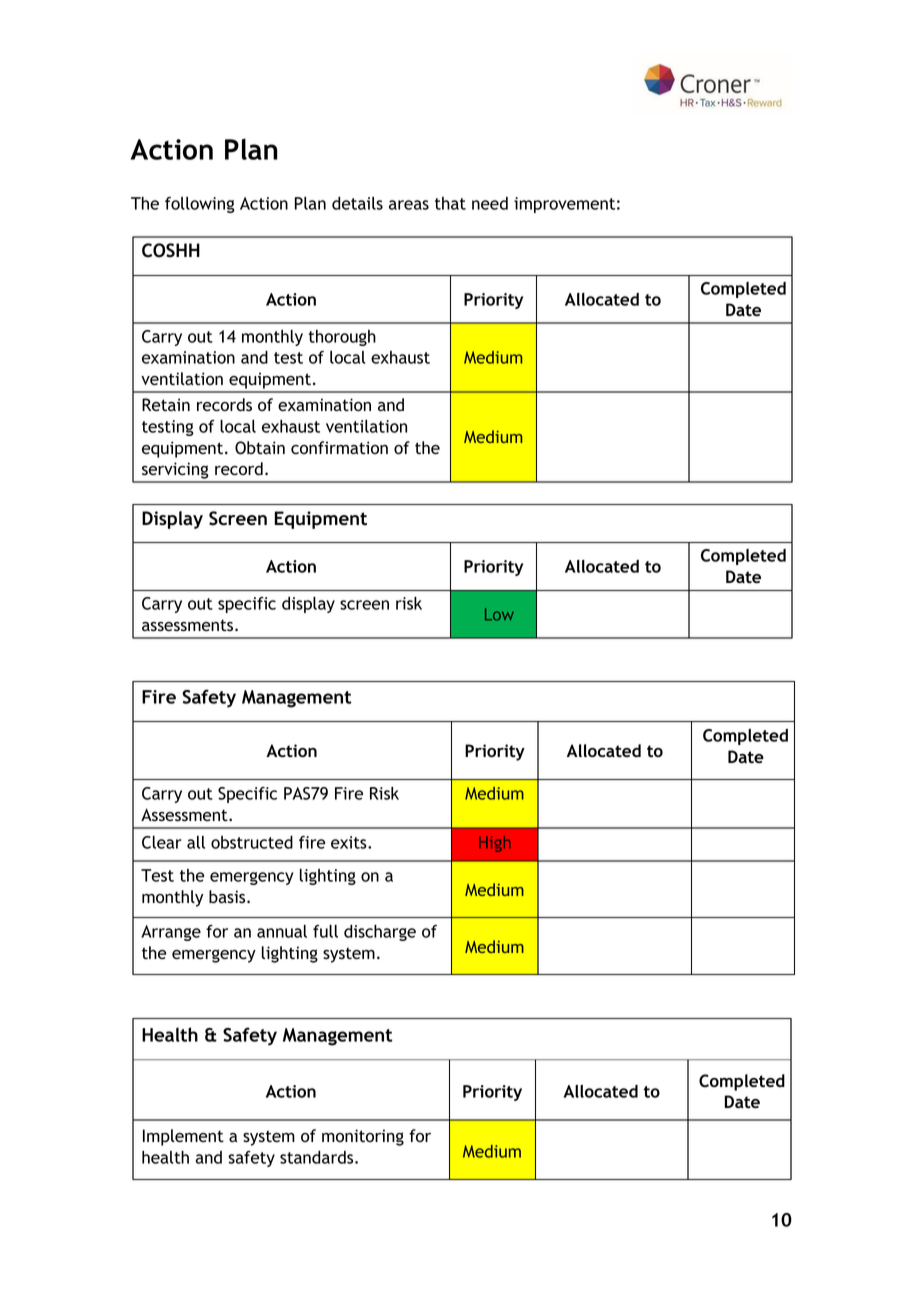  What do you see at coordinates (357, 203) in the document?
I see `details` at bounding box center [357, 203].
